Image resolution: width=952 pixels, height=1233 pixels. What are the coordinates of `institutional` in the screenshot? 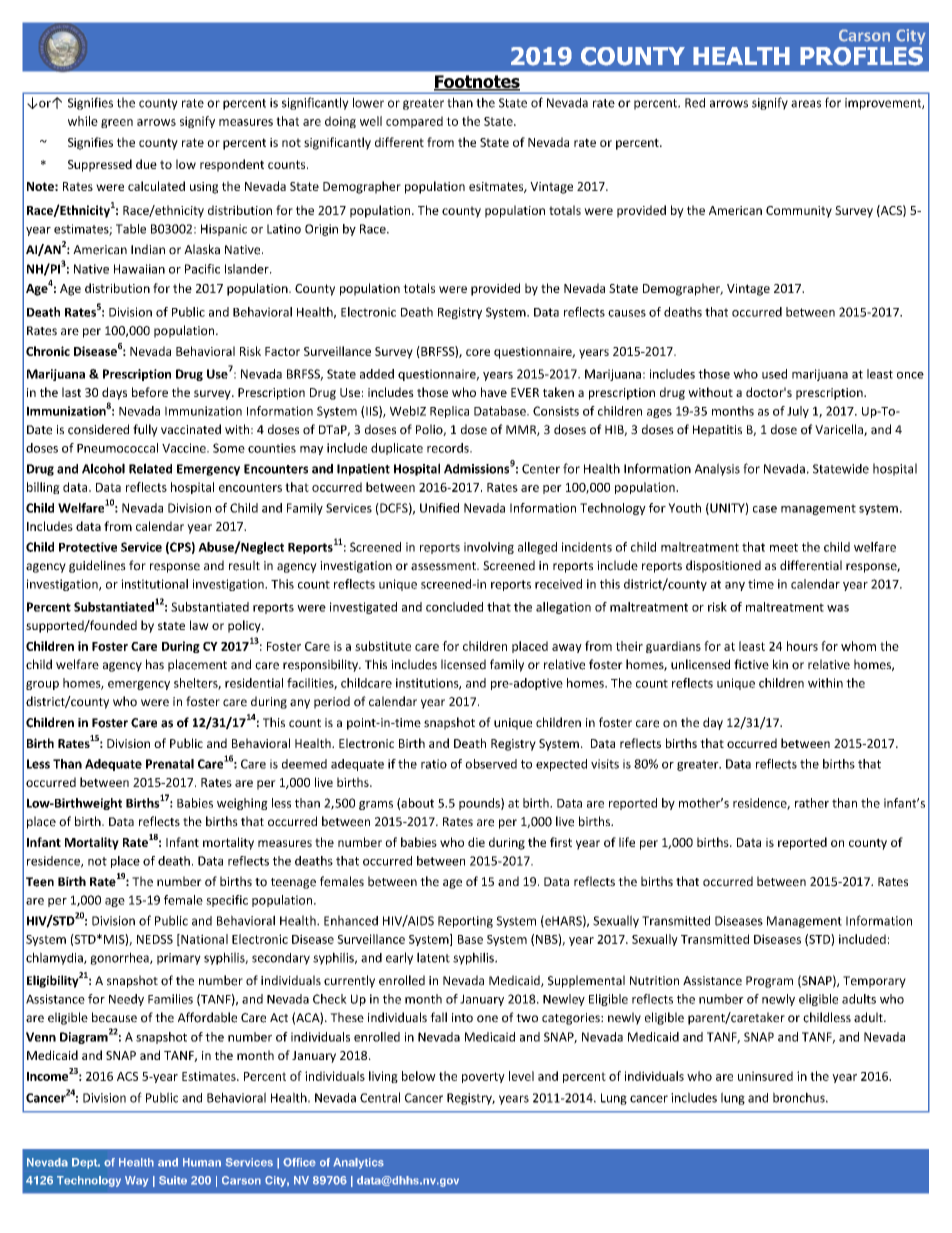 It's located at (154, 584).
